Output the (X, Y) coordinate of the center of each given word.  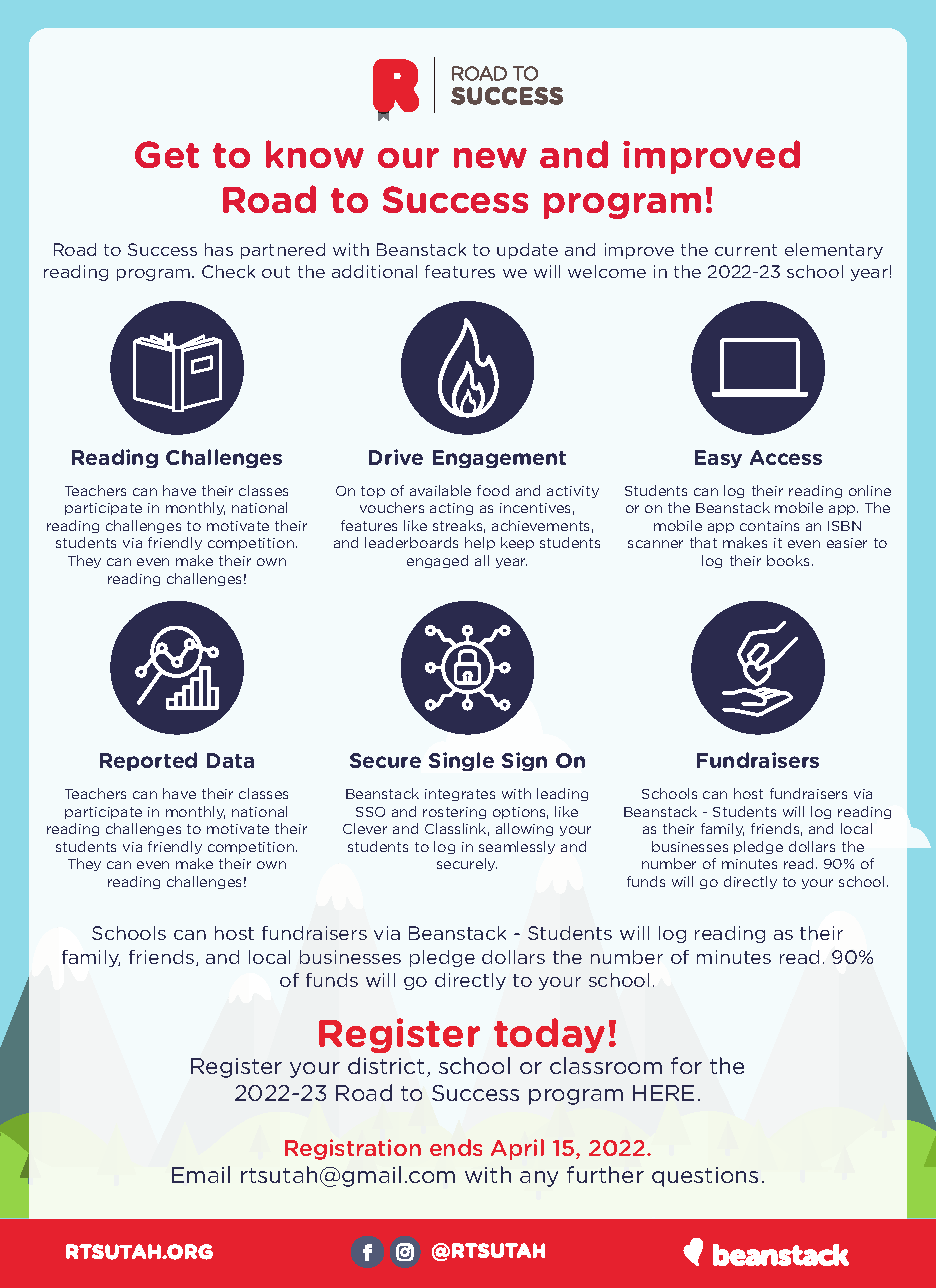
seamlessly (517, 847)
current (746, 250)
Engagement (499, 459)
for (686, 1065)
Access (786, 457)
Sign (524, 761)
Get (167, 154)
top (373, 492)
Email (201, 1174)
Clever (365, 828)
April (517, 1149)
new (490, 158)
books (790, 560)
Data (230, 760)
